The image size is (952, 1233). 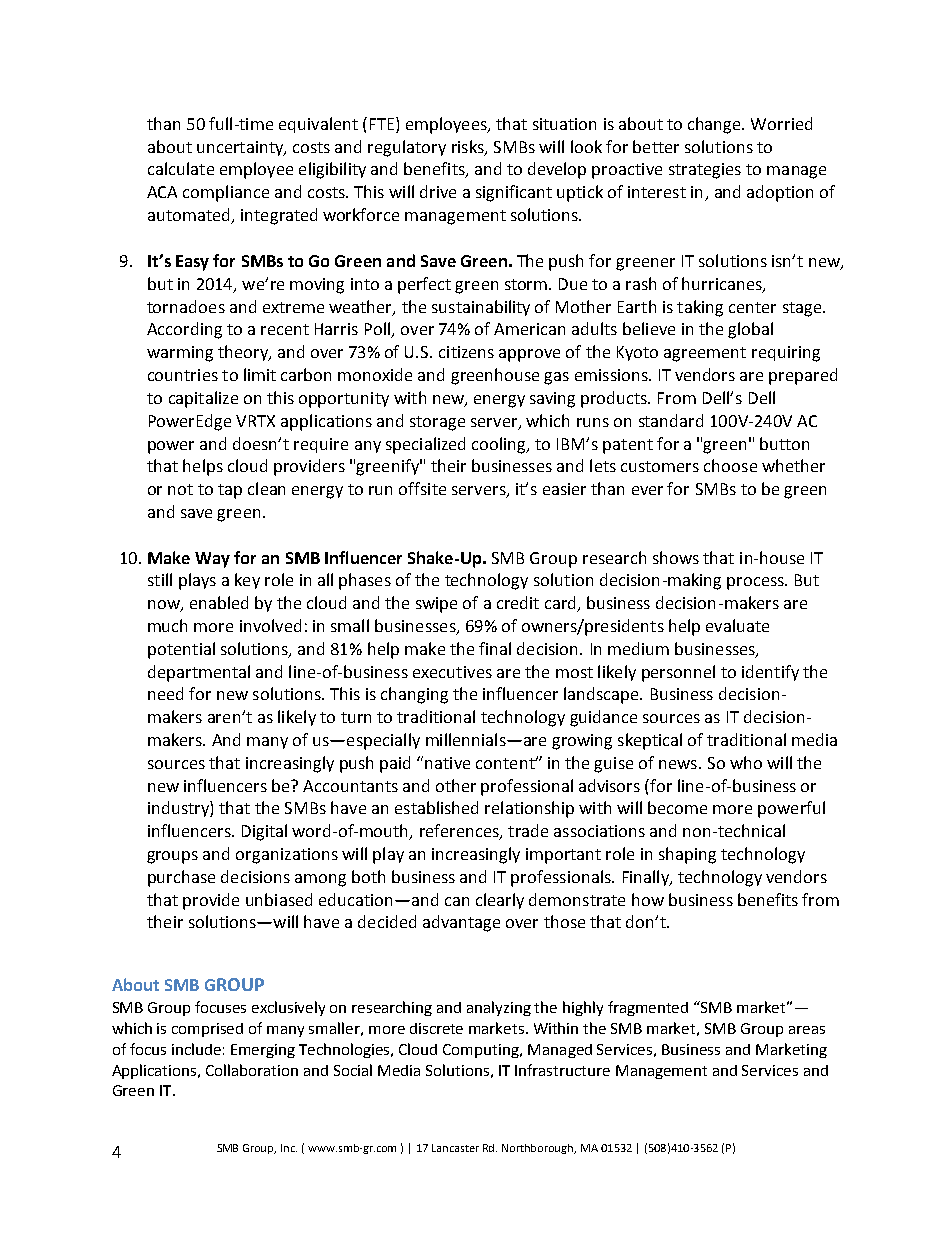 What do you see at coordinates (469, 147) in the screenshot?
I see `risks` at bounding box center [469, 147].
